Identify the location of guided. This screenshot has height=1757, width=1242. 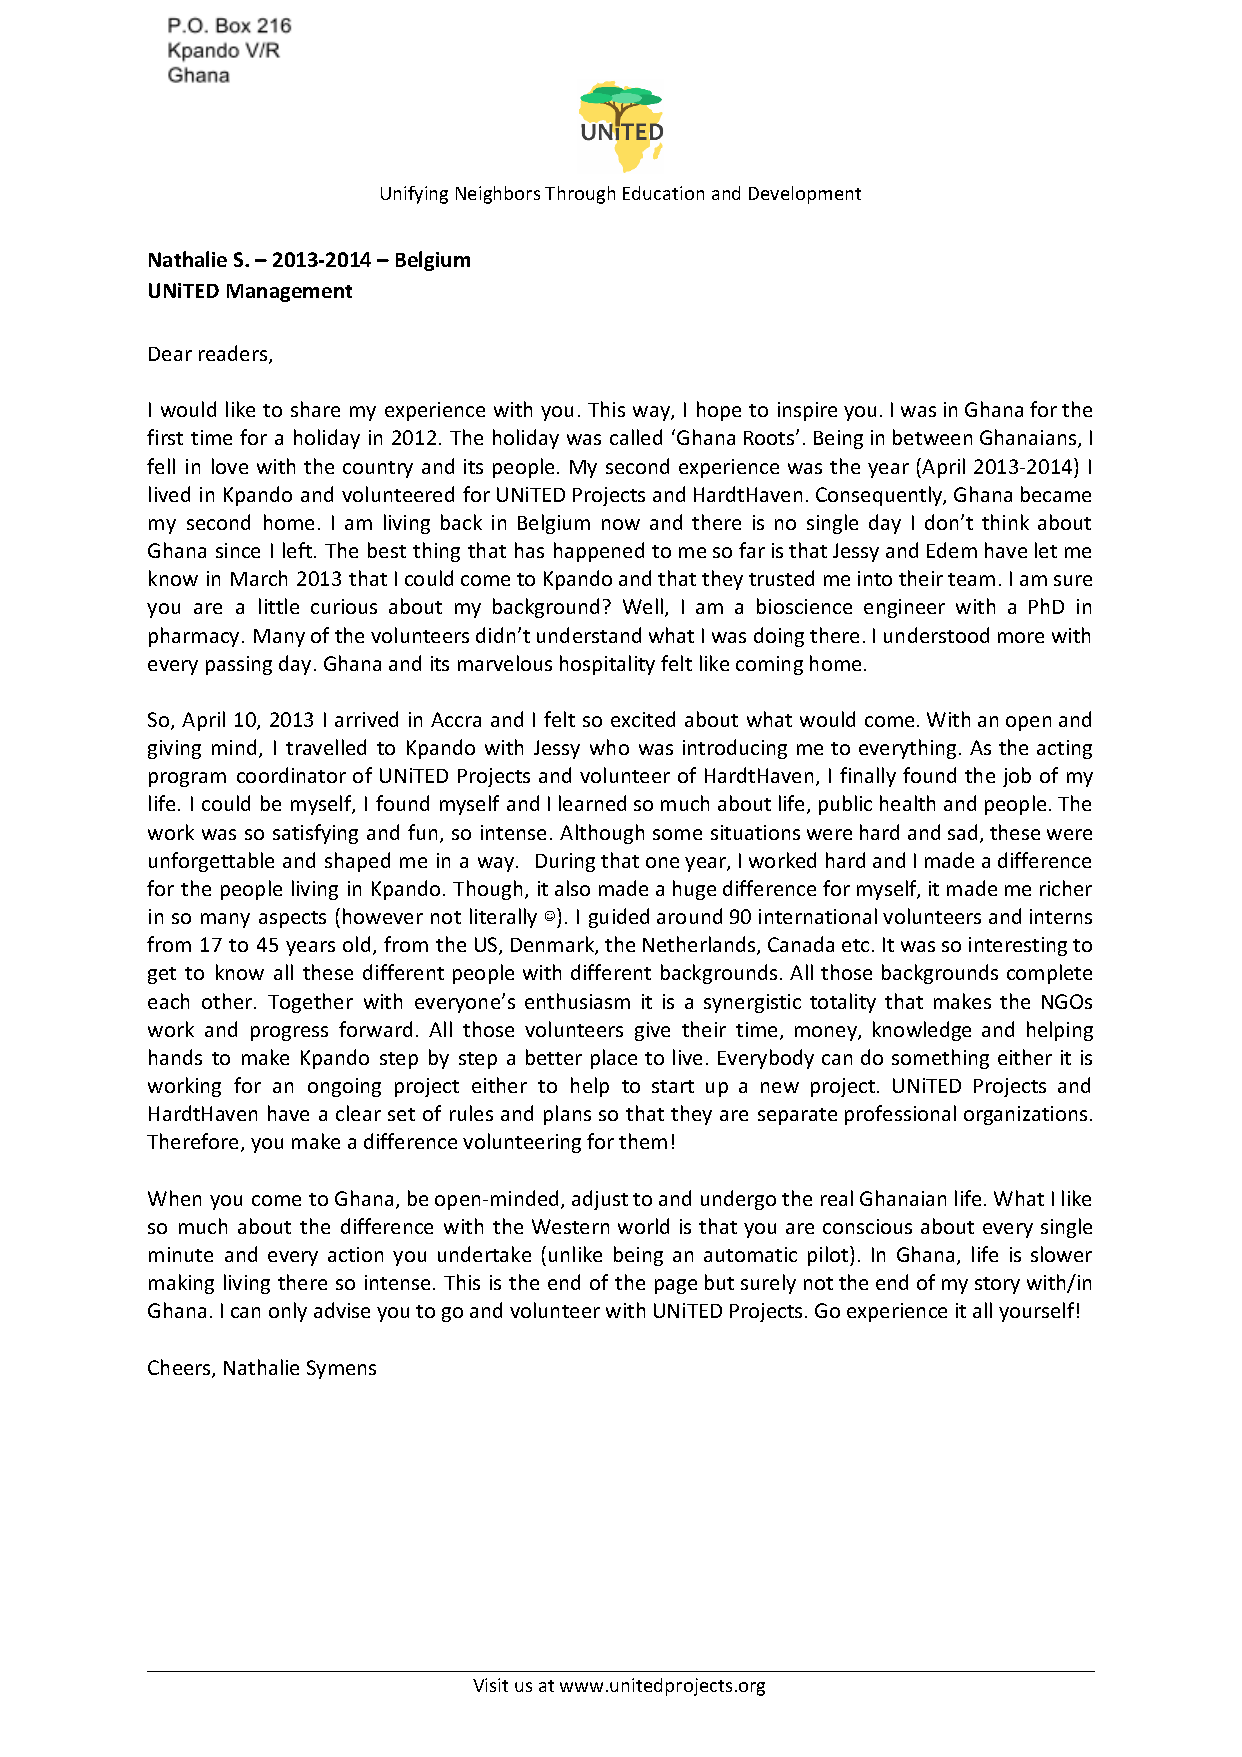
(619, 918).
